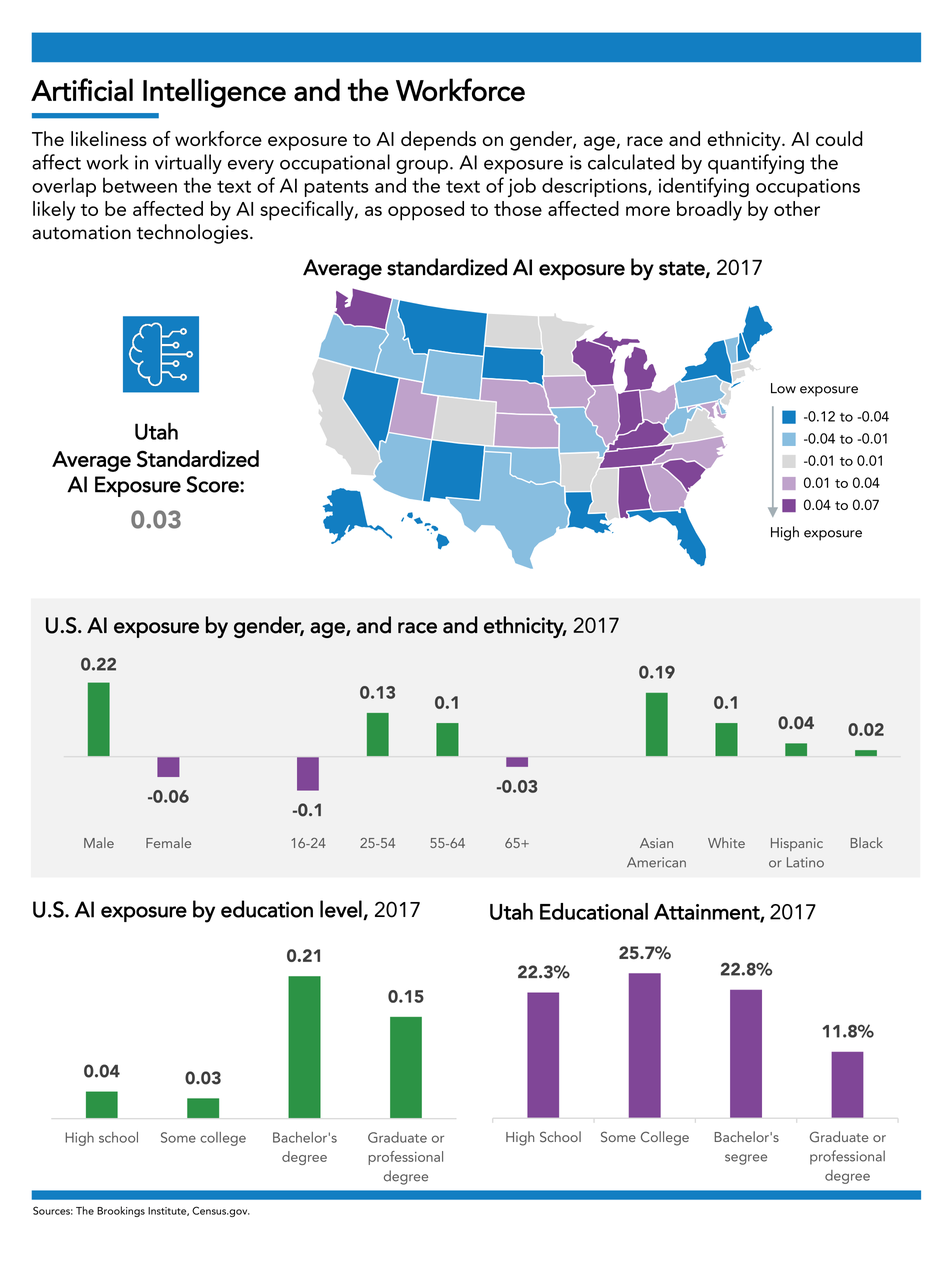  I want to click on quantifying, so click(756, 164).
